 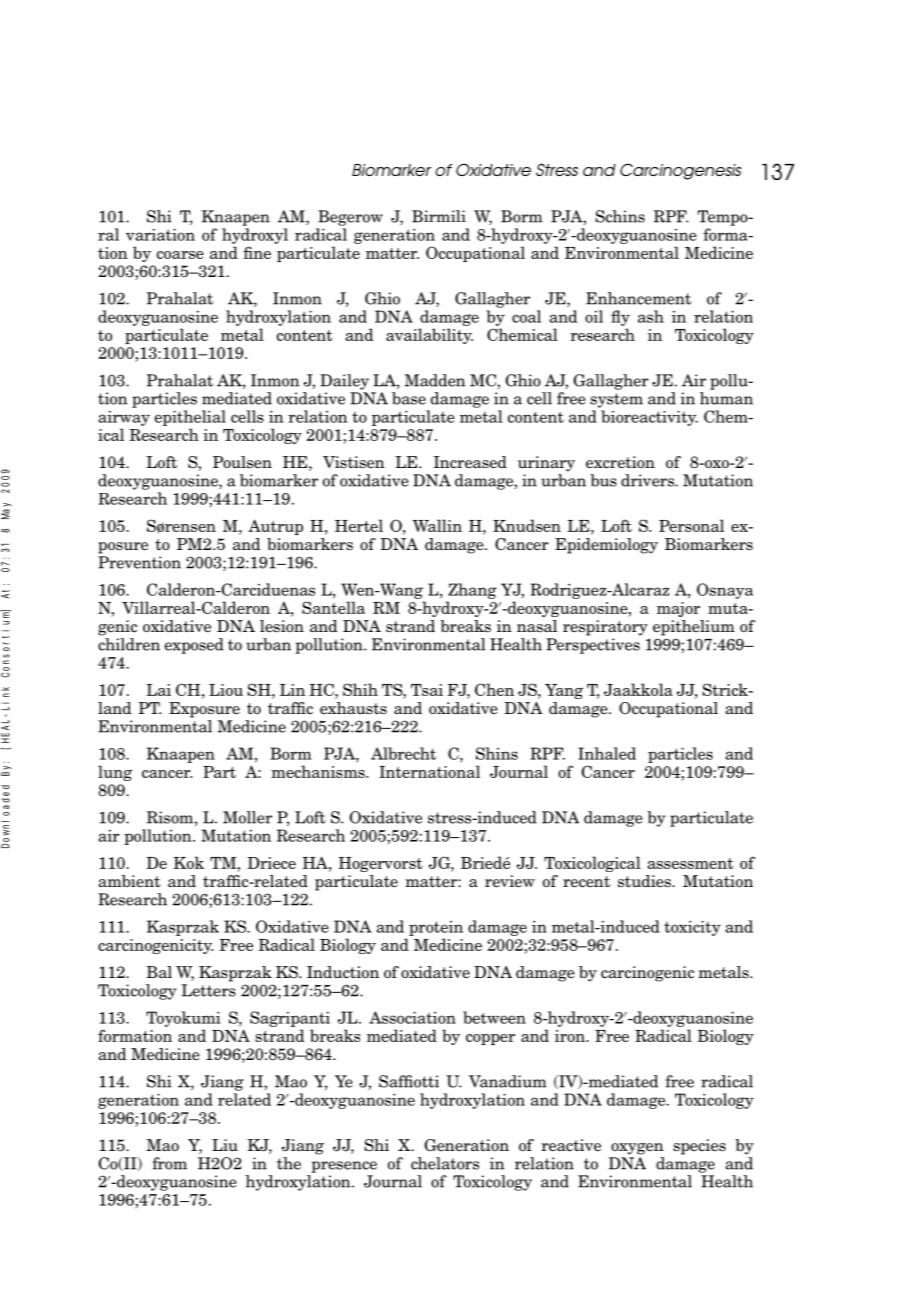 I want to click on Enhancement, so click(x=638, y=298).
